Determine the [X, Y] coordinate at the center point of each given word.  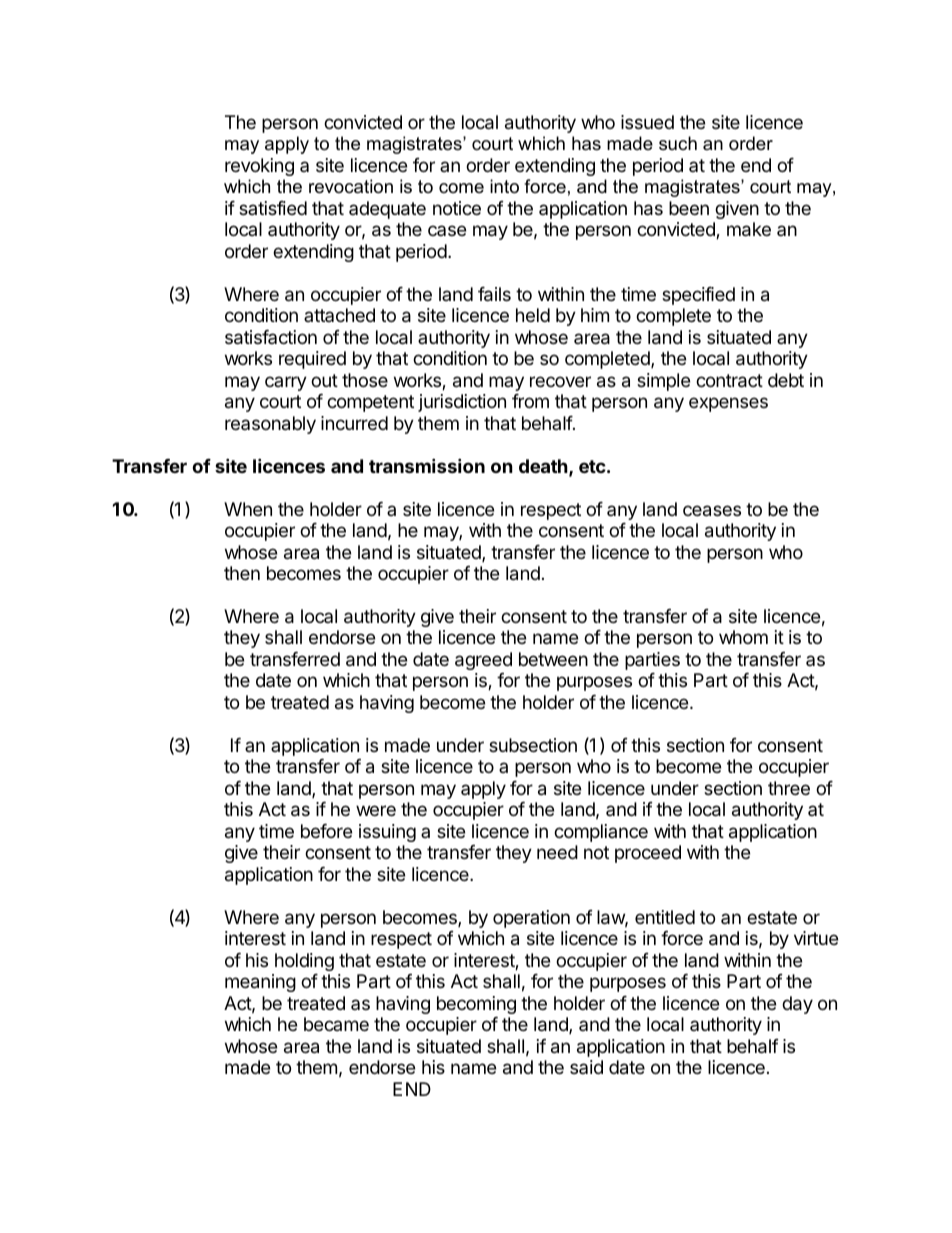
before [326, 831]
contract [729, 381]
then [242, 573]
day [797, 1005]
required [312, 360]
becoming [476, 1005]
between [553, 659]
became [336, 1024]
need [557, 852]
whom [743, 637]
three [789, 788]
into [504, 186]
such [678, 143]
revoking [259, 167]
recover [560, 381]
